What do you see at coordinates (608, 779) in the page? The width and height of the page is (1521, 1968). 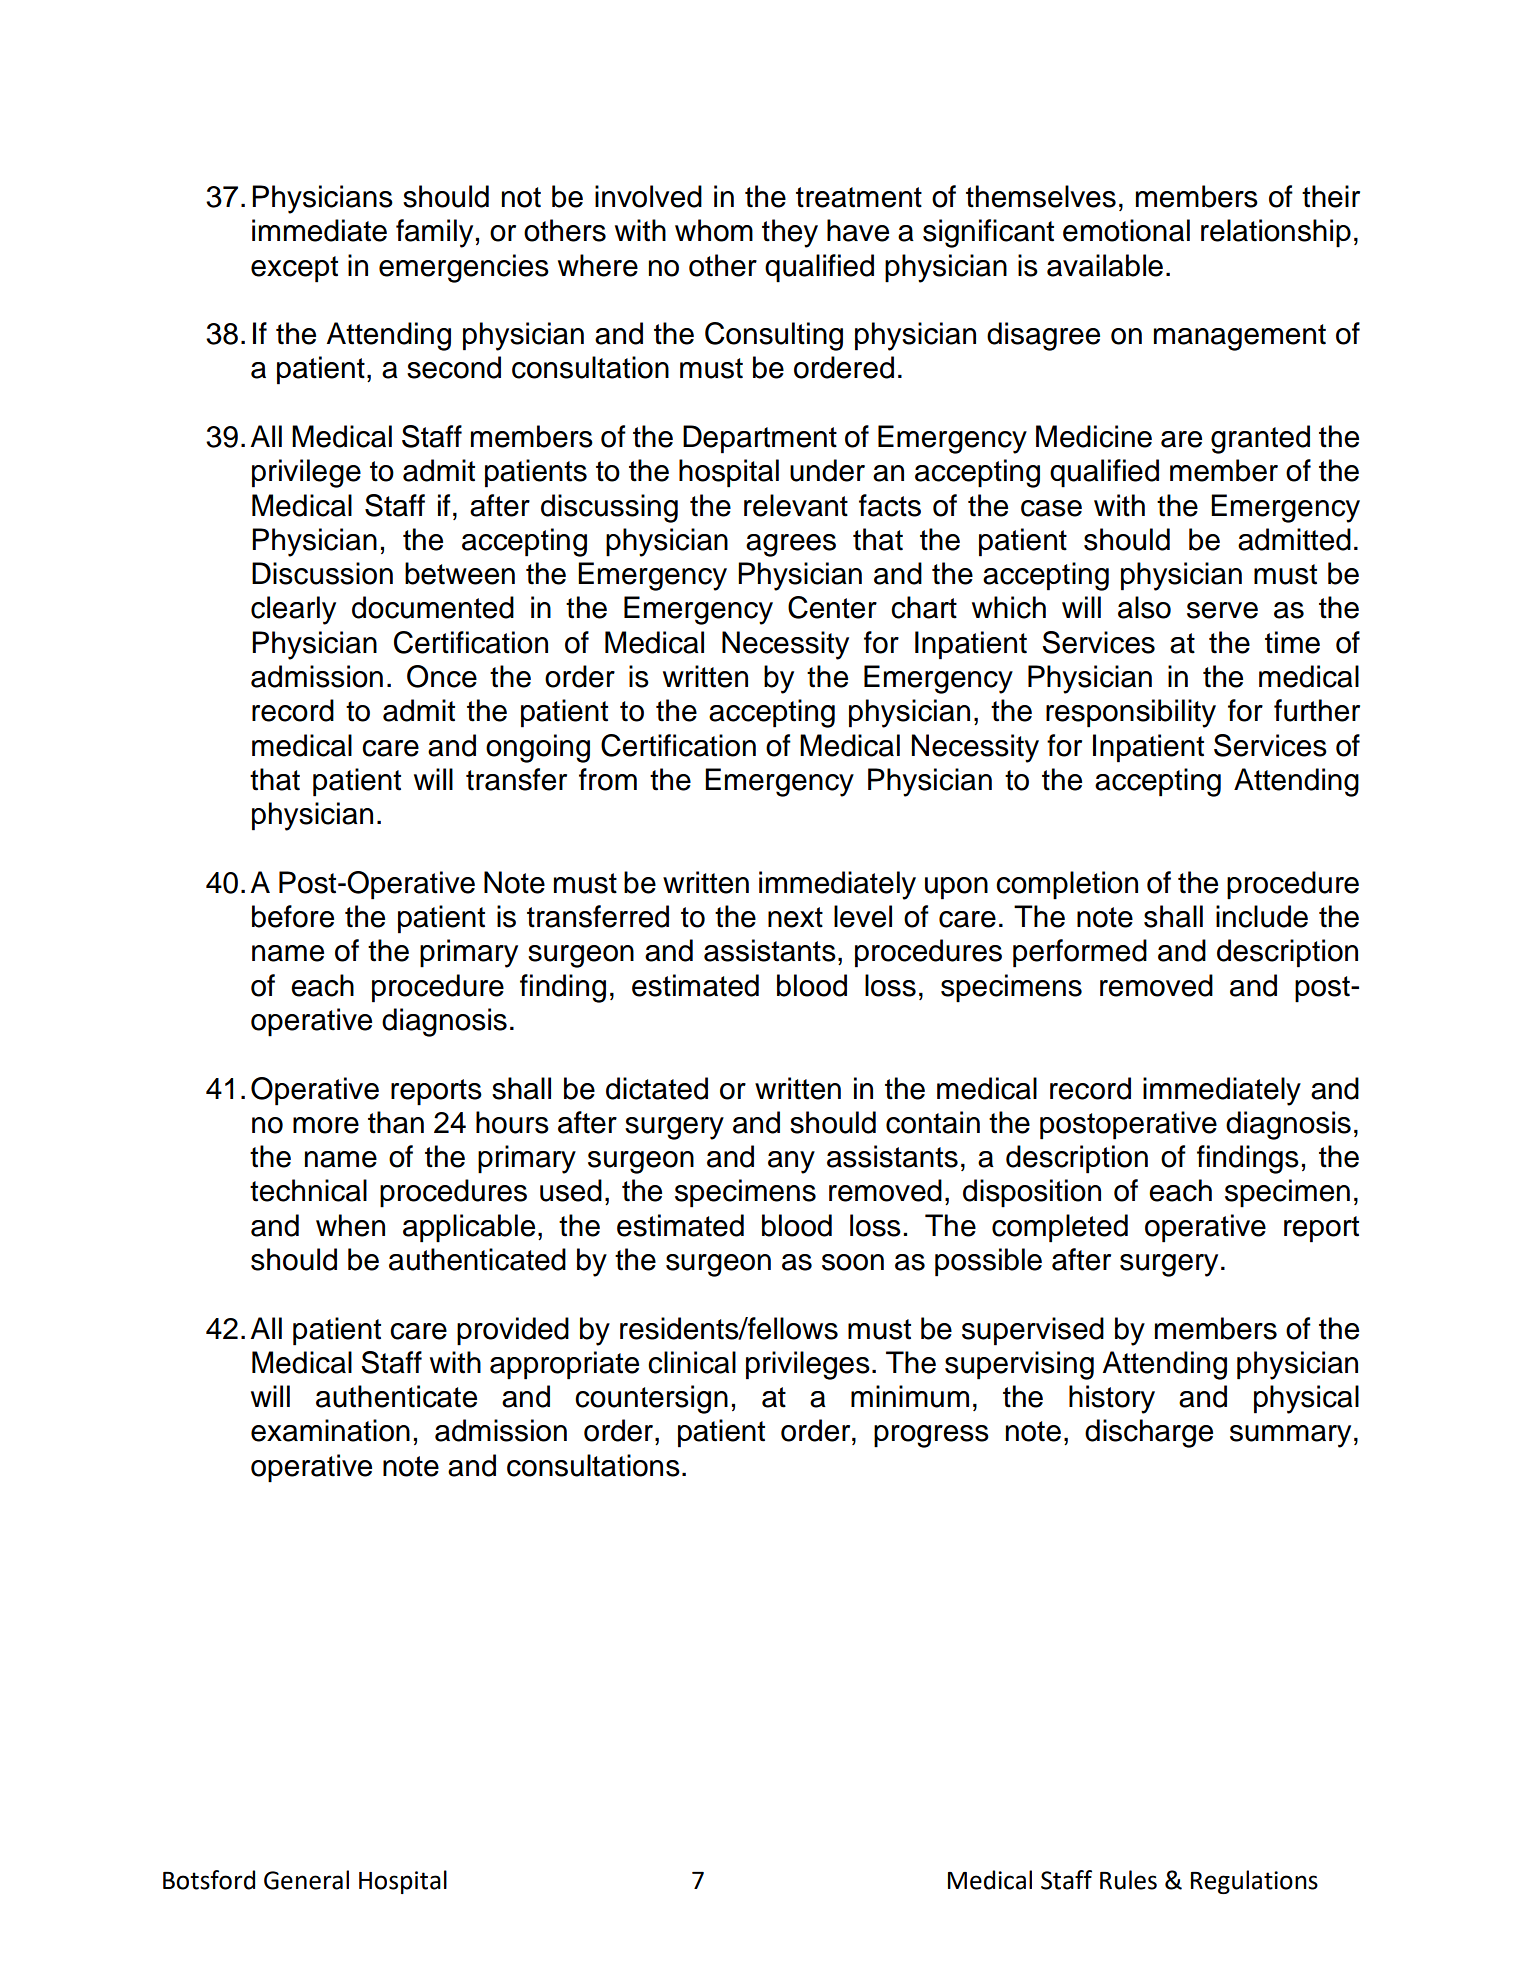 I see `from` at bounding box center [608, 779].
